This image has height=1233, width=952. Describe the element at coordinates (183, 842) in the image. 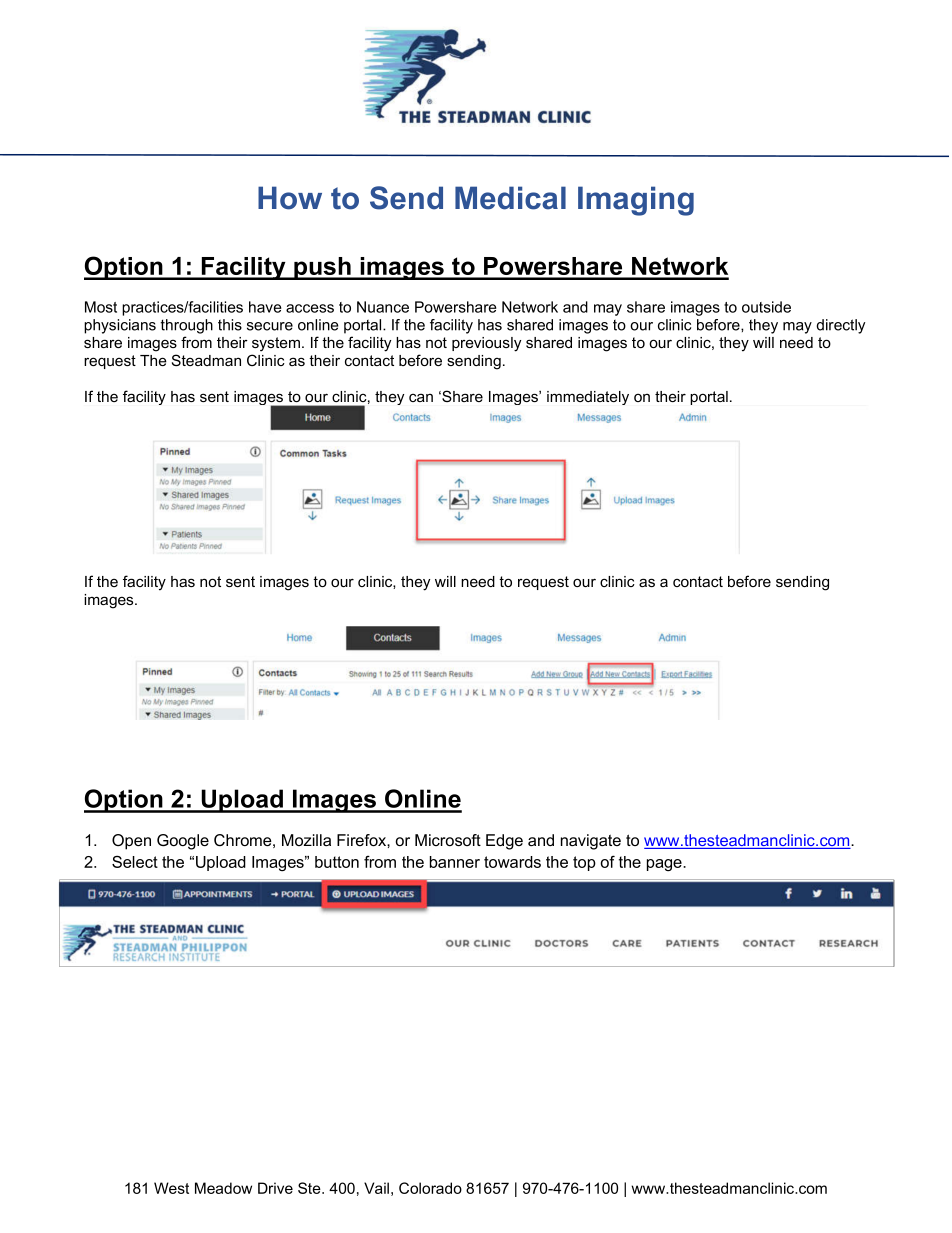

I see `Google` at that location.
